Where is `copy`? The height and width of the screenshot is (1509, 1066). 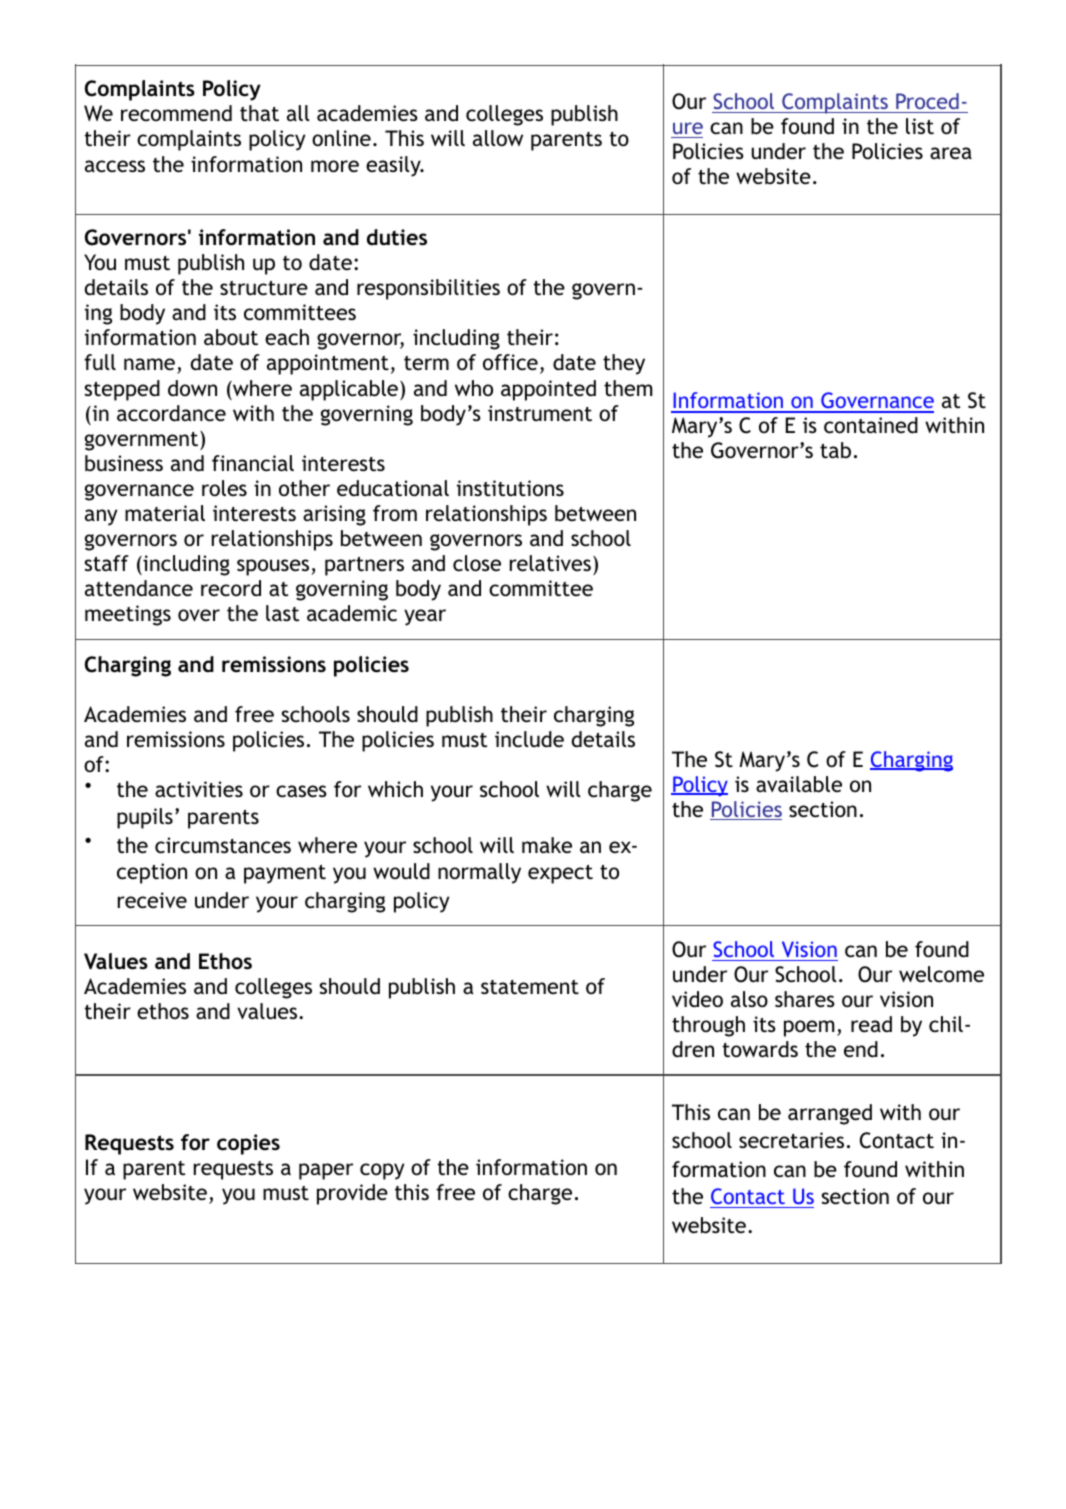
copy is located at coordinates (382, 1171).
